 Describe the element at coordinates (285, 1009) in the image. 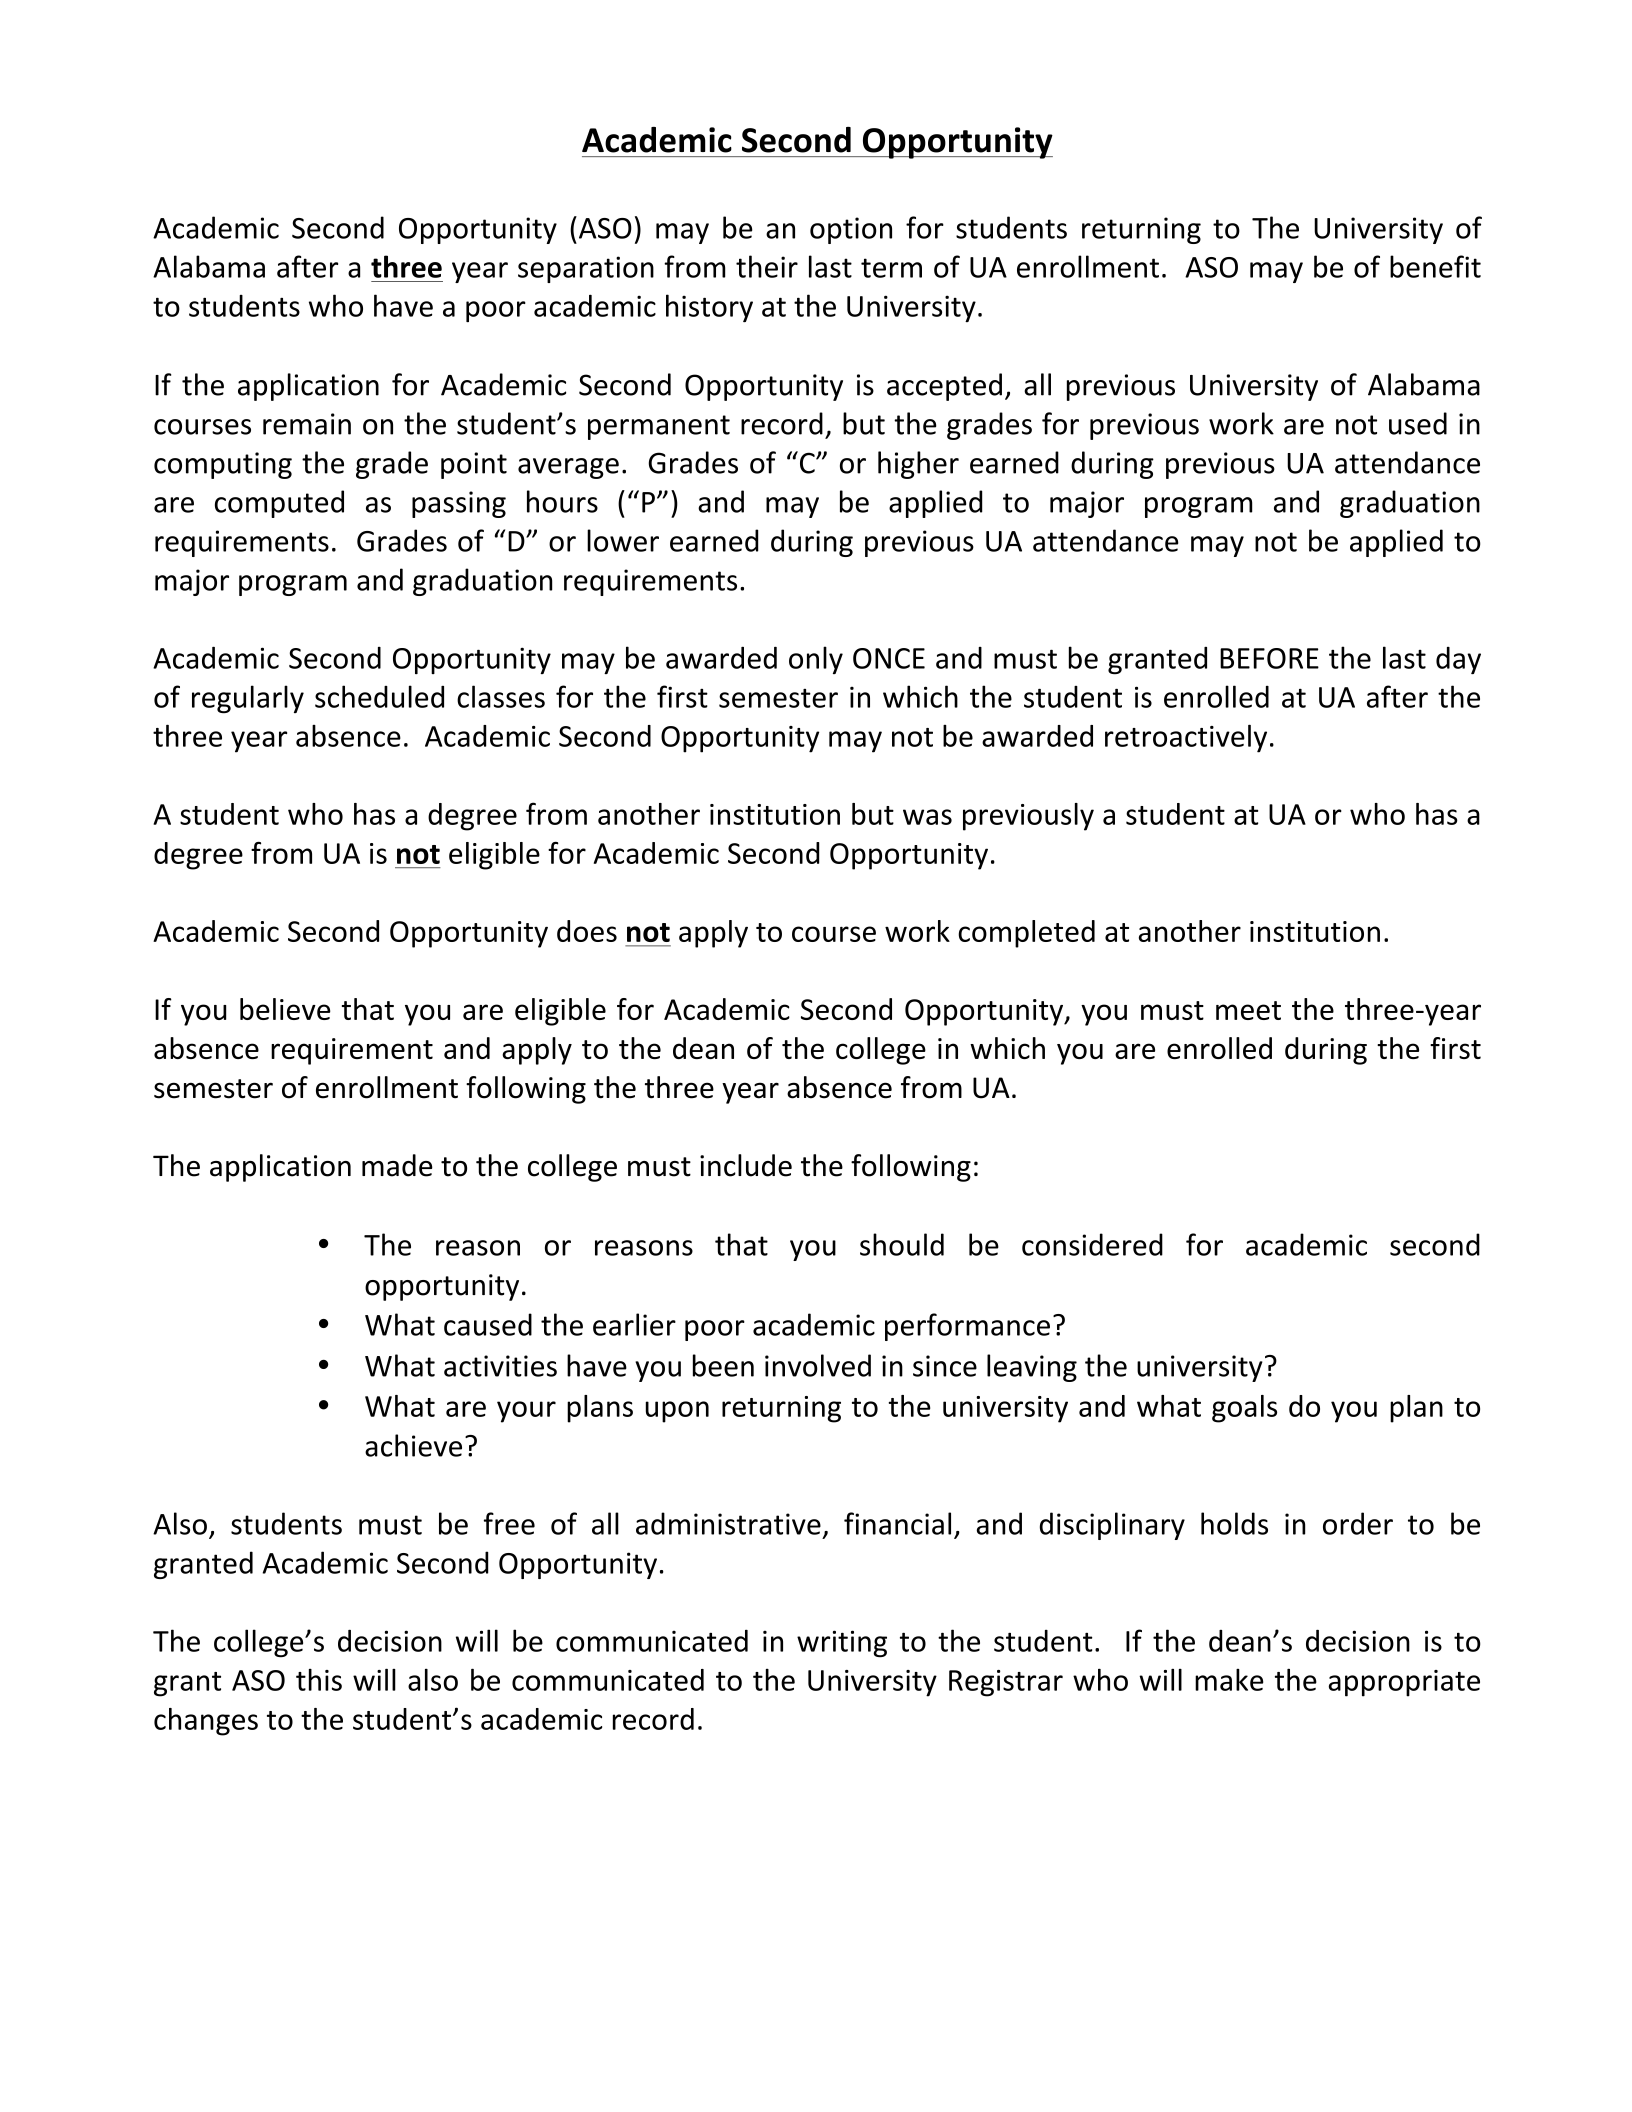

I see `believe` at that location.
